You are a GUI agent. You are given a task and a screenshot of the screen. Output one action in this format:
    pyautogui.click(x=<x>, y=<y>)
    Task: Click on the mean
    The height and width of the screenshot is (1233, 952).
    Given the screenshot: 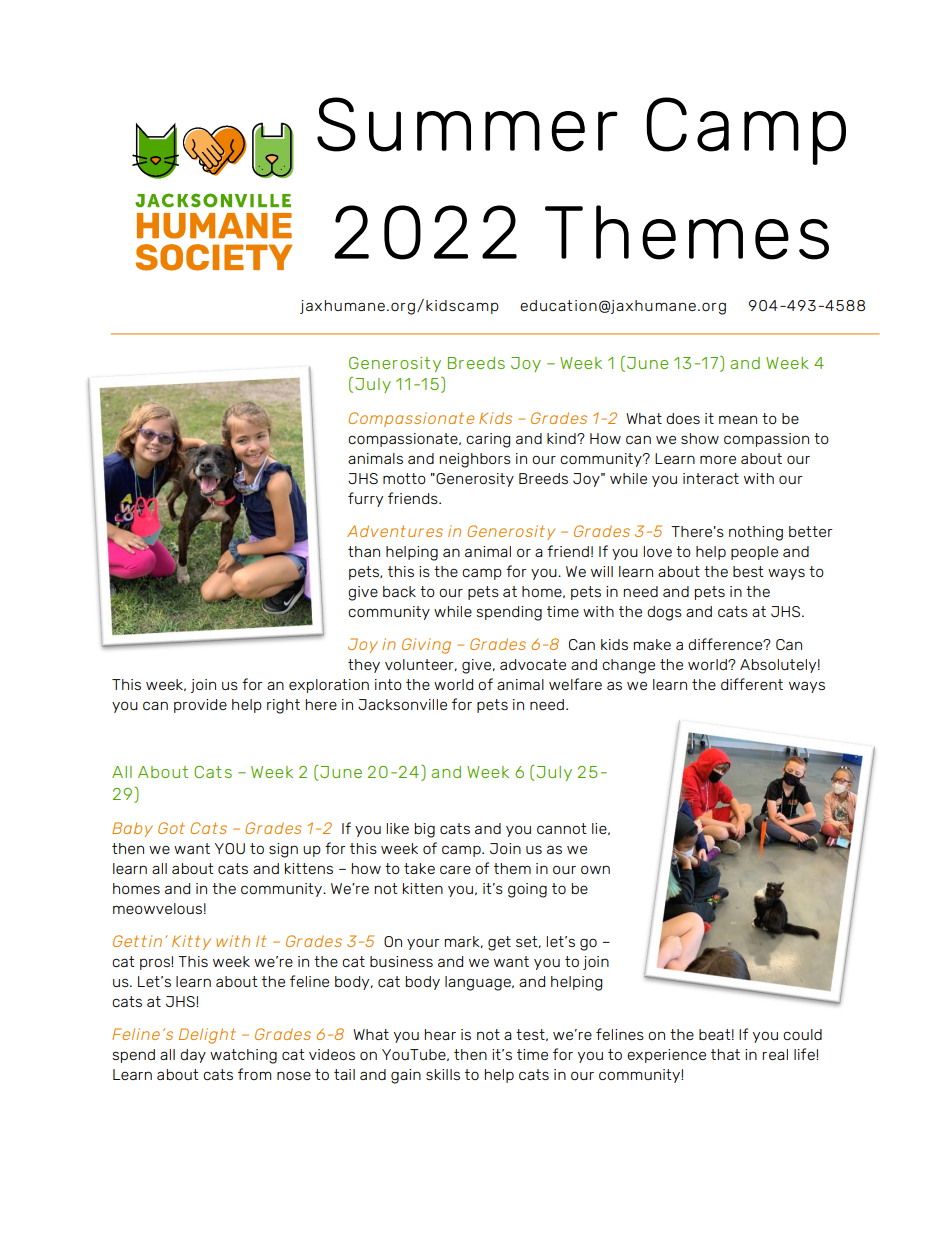 What is the action you would take?
    pyautogui.click(x=738, y=419)
